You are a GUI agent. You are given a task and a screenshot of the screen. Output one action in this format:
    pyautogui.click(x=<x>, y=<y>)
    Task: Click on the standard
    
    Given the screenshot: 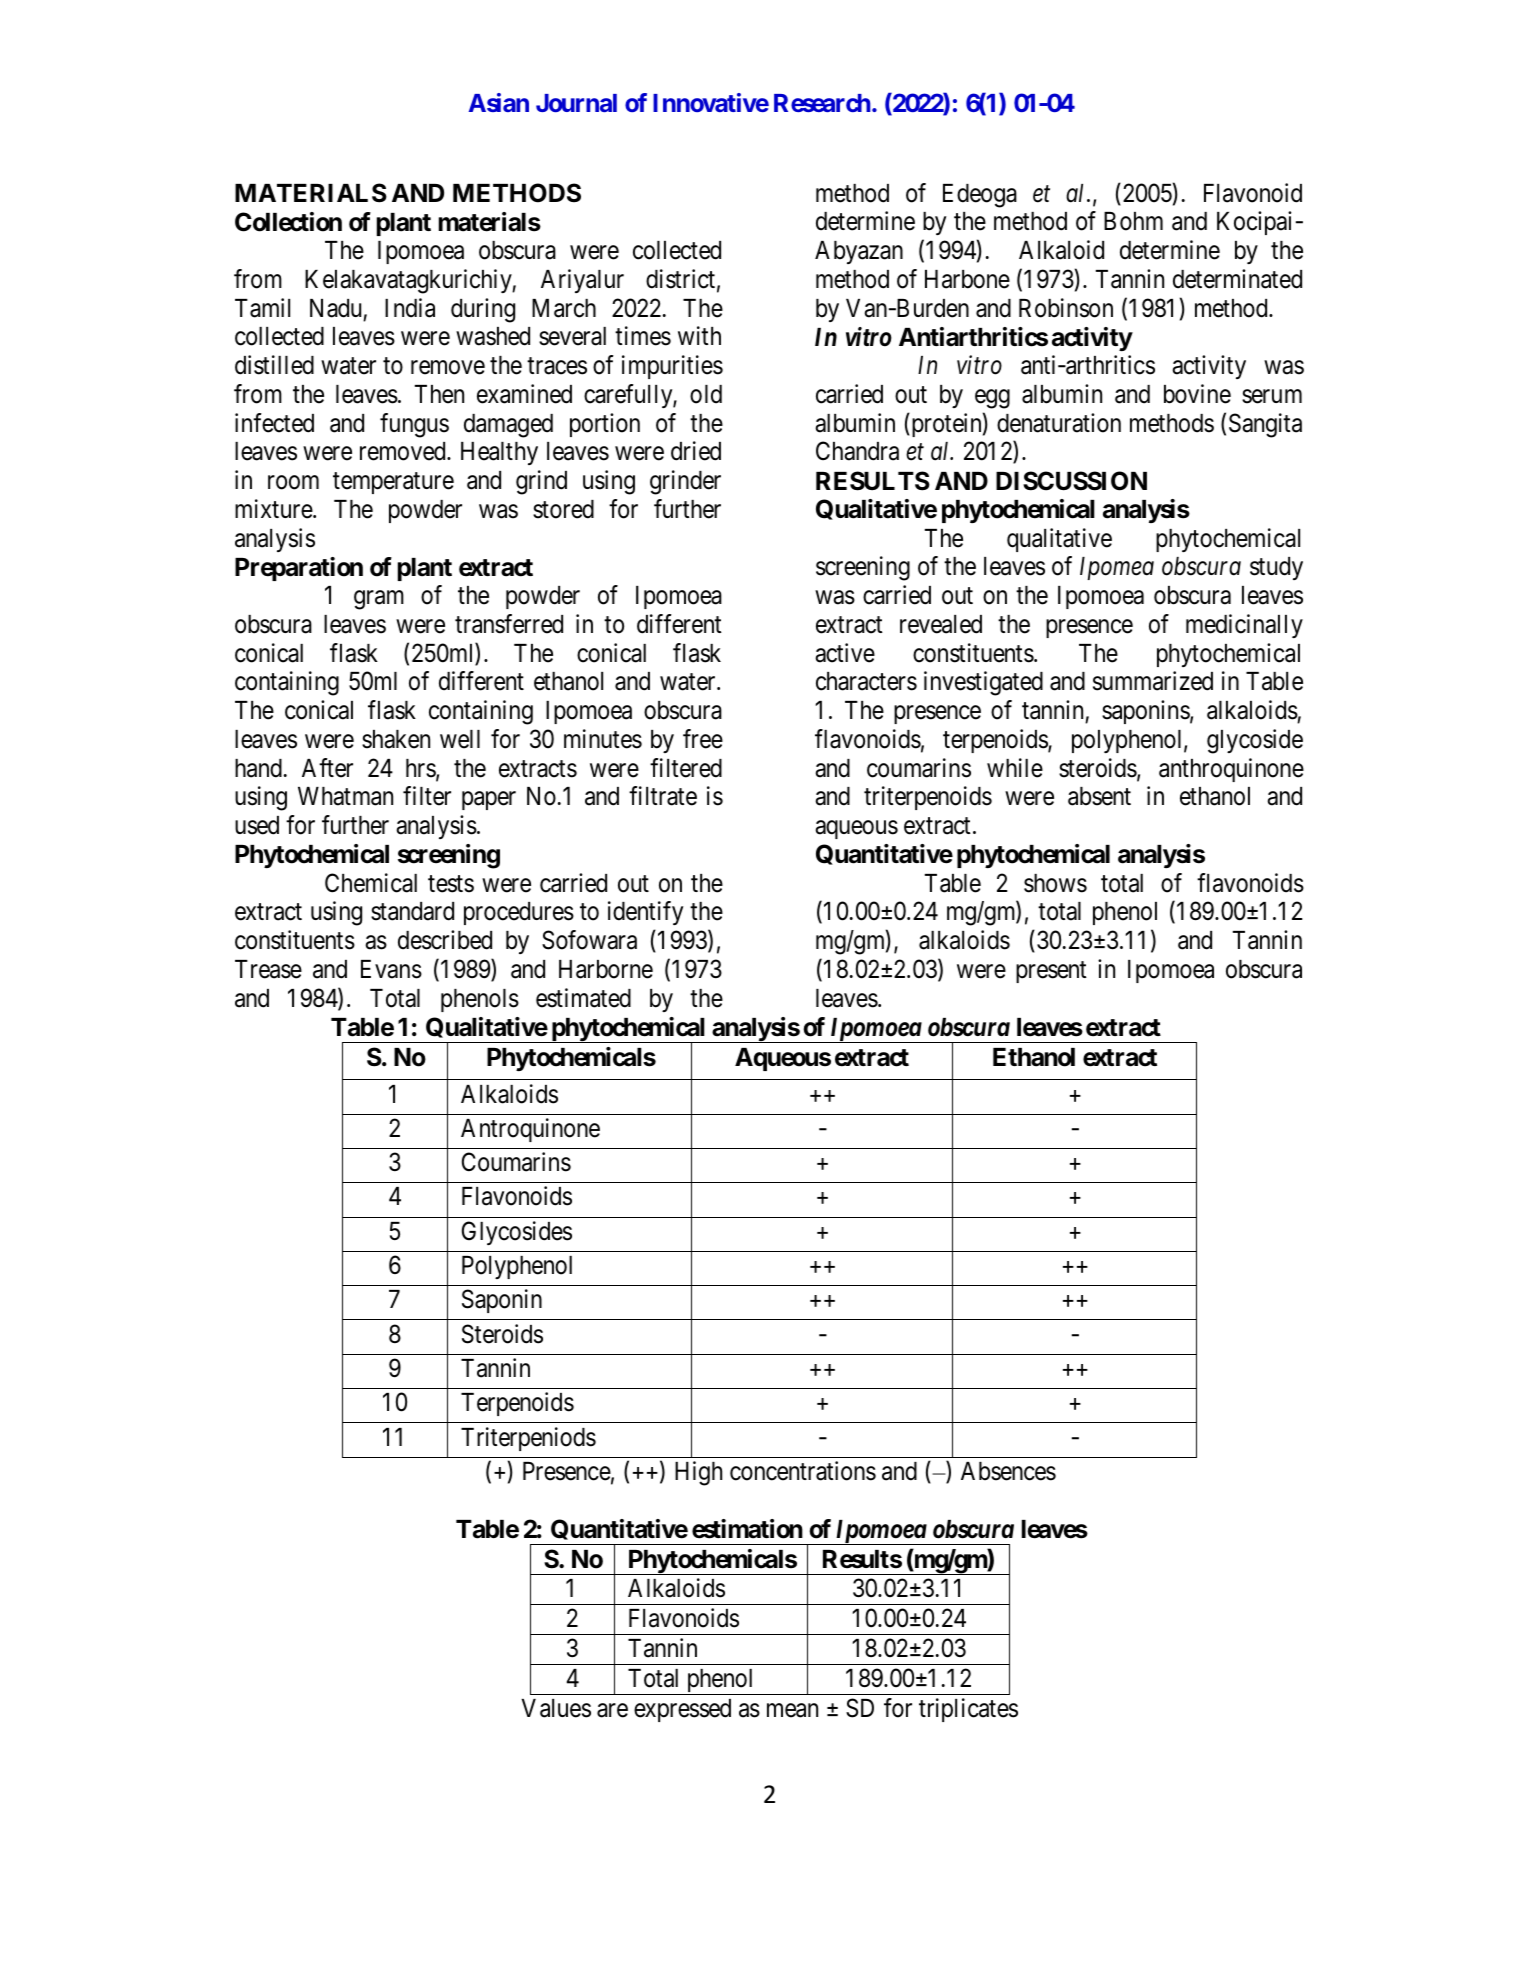 What is the action you would take?
    pyautogui.click(x=412, y=911)
